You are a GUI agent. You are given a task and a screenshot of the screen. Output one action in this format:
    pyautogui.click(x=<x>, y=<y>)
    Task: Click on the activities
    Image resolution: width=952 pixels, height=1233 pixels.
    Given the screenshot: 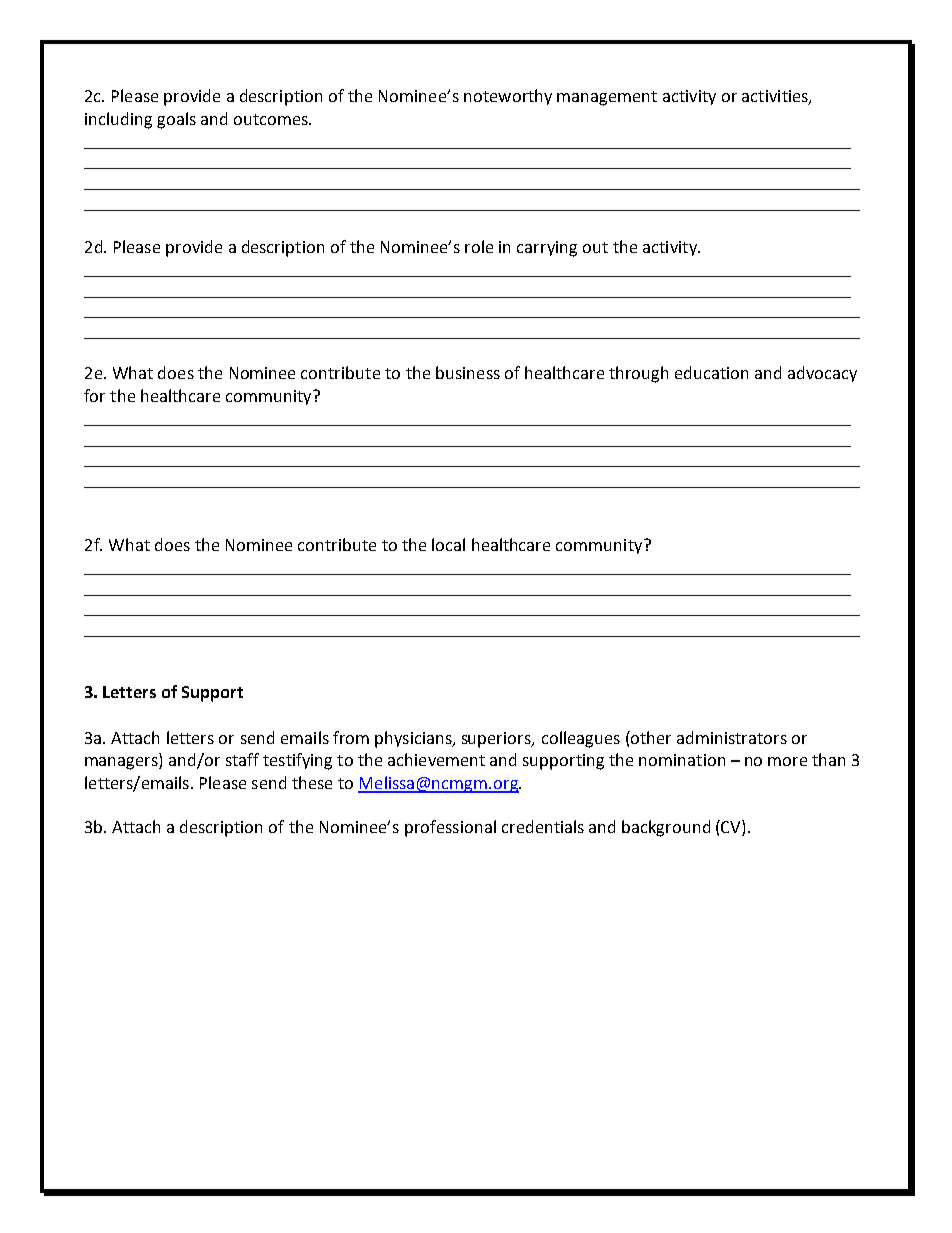 What is the action you would take?
    pyautogui.click(x=776, y=97)
